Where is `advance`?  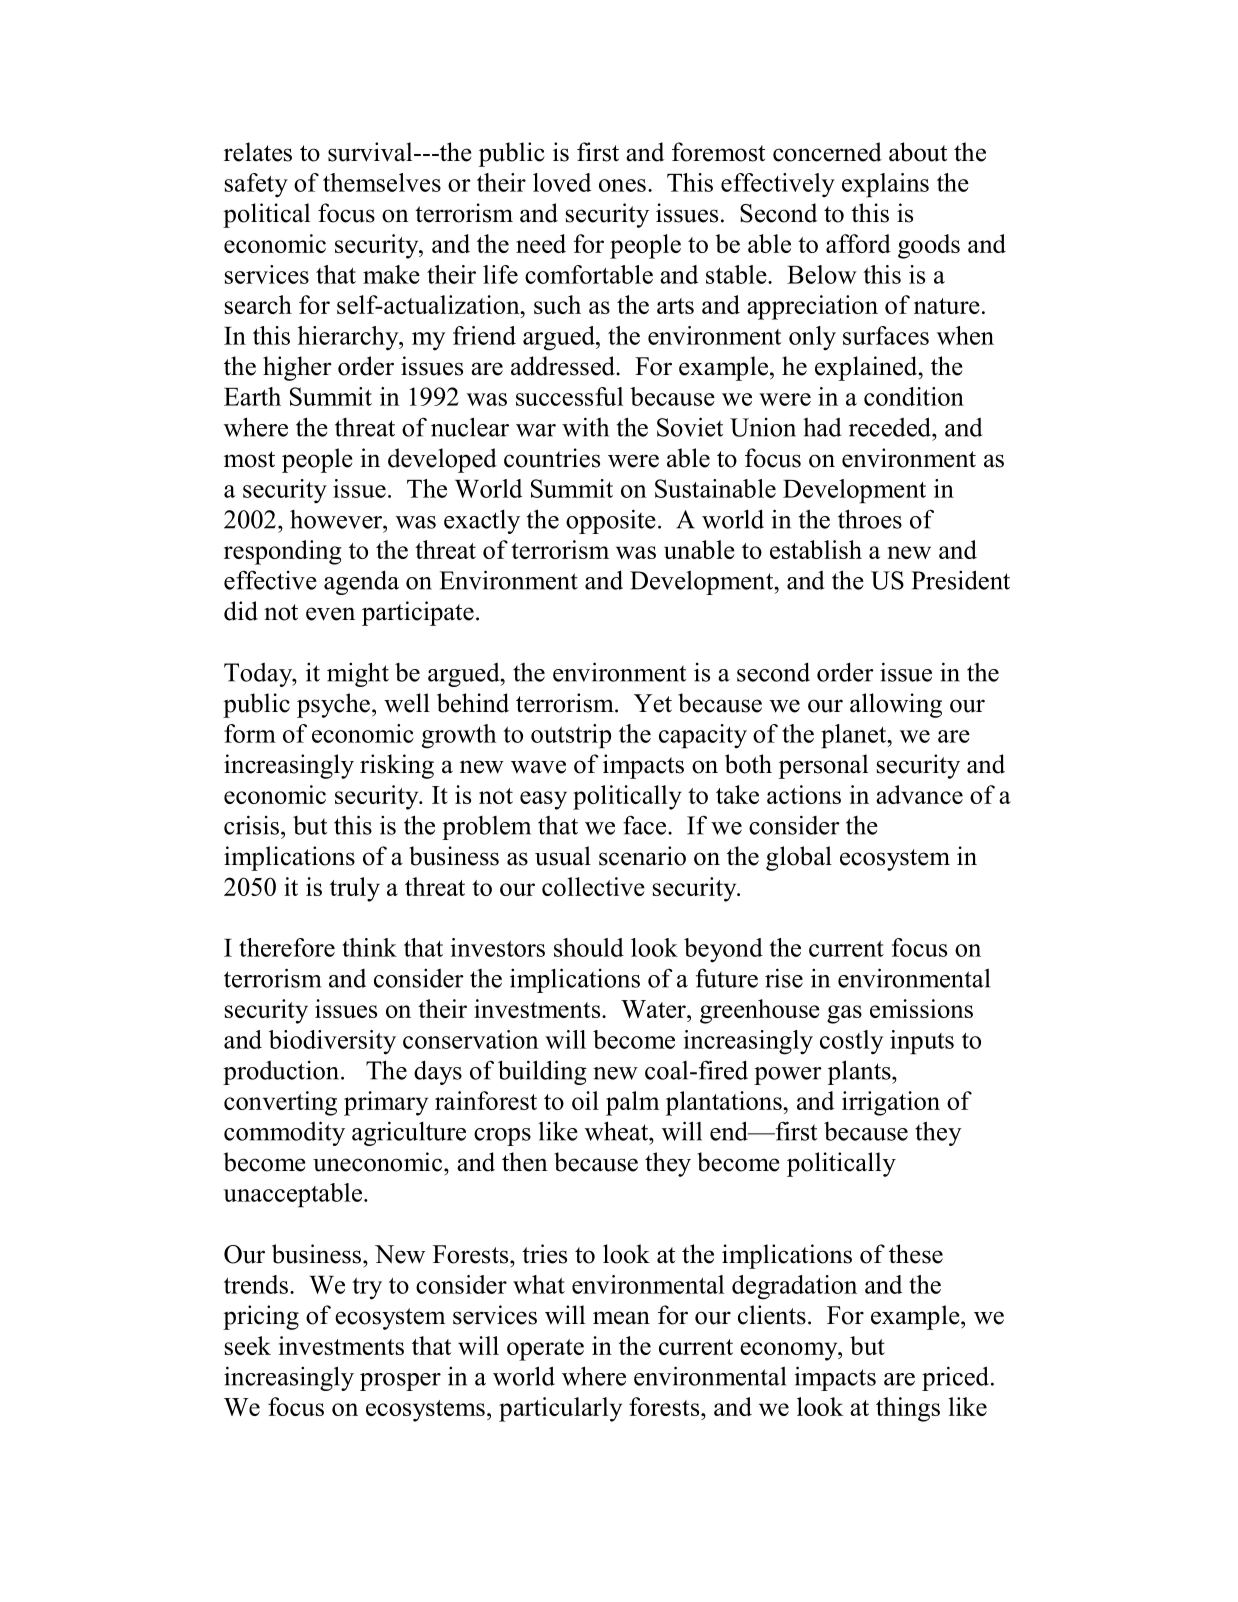
advance is located at coordinates (919, 794).
